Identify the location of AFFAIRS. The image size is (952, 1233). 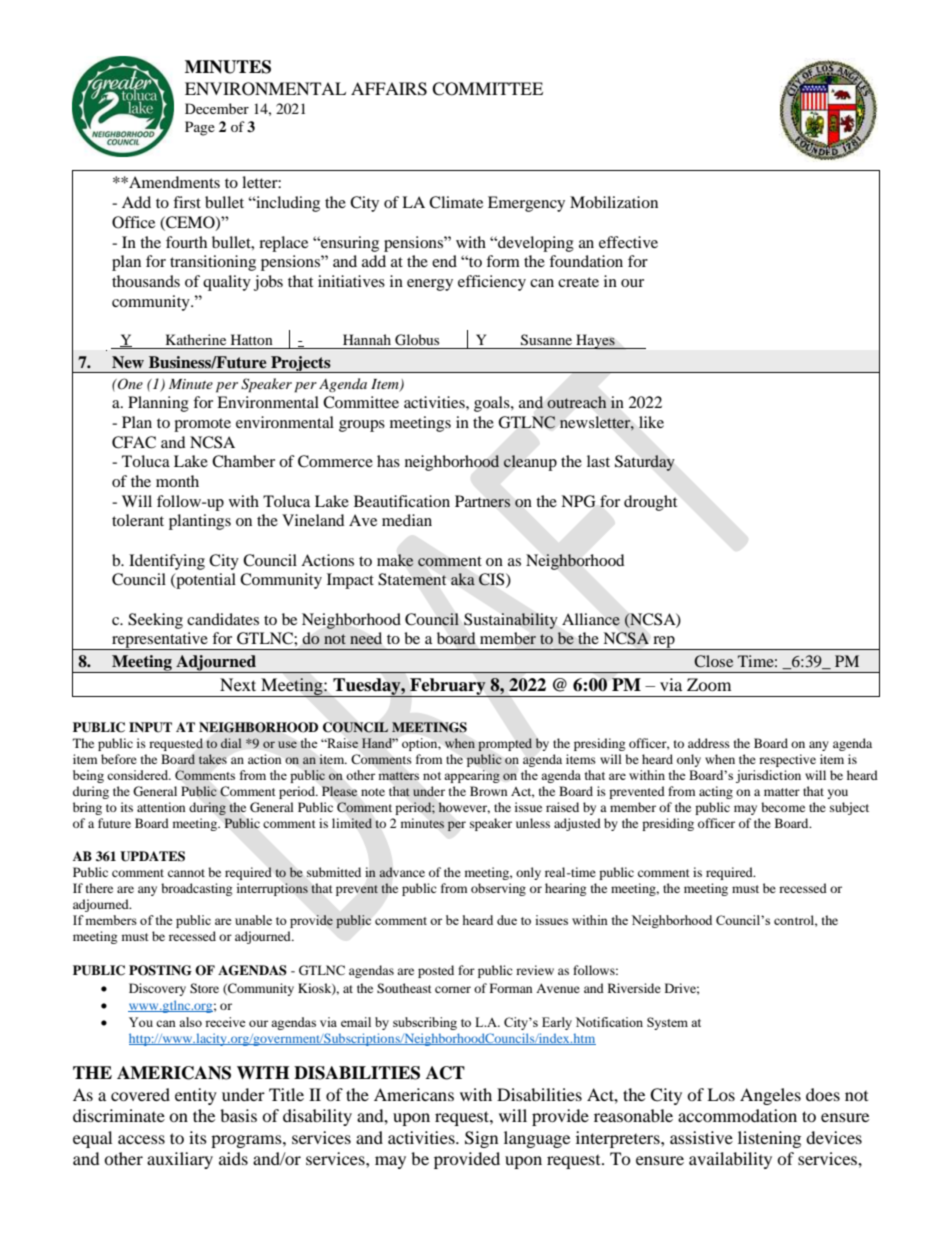
(389, 89).
